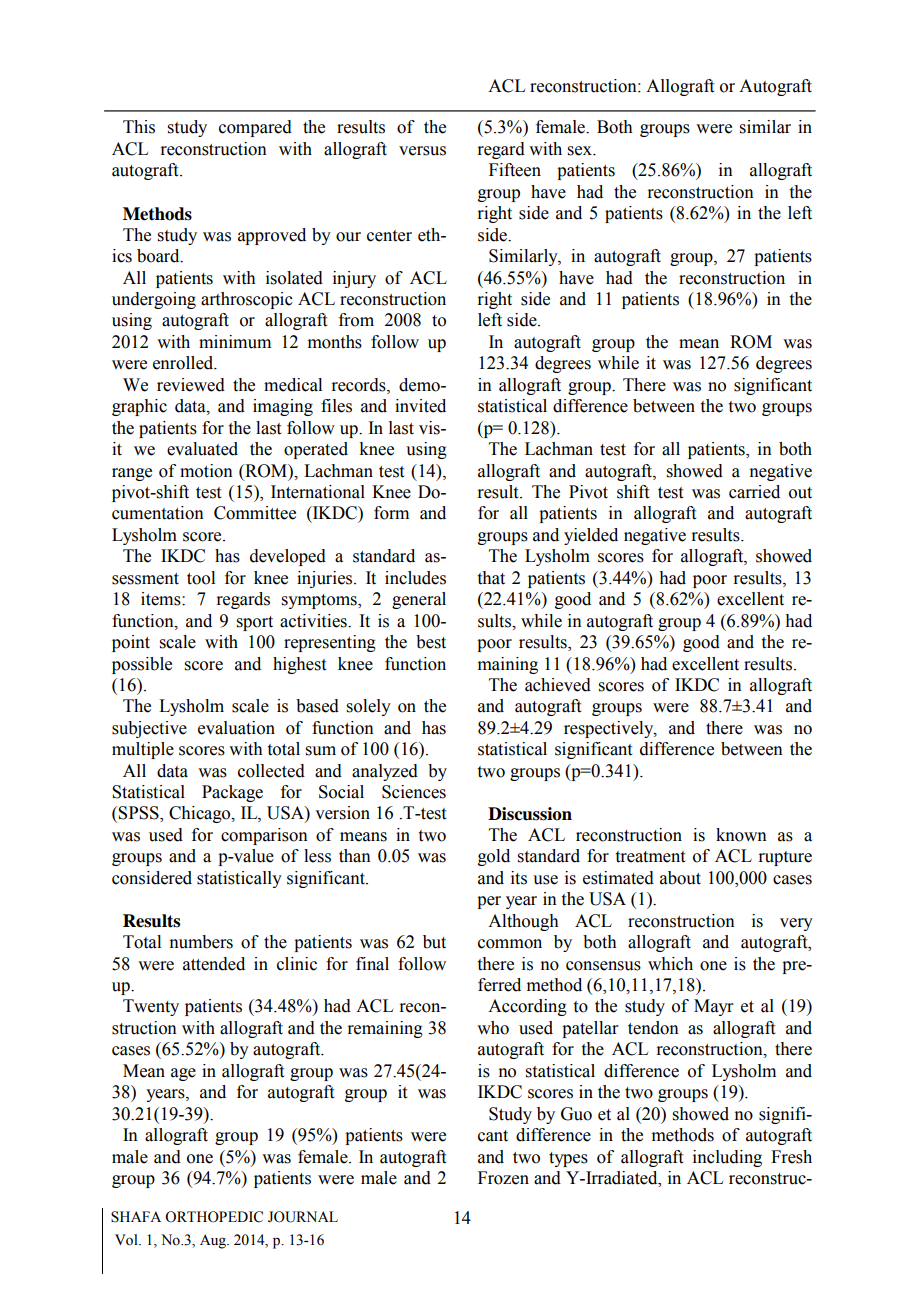 The height and width of the document is (1308, 924). Describe the element at coordinates (431, 642) in the document. I see `best` at that location.
